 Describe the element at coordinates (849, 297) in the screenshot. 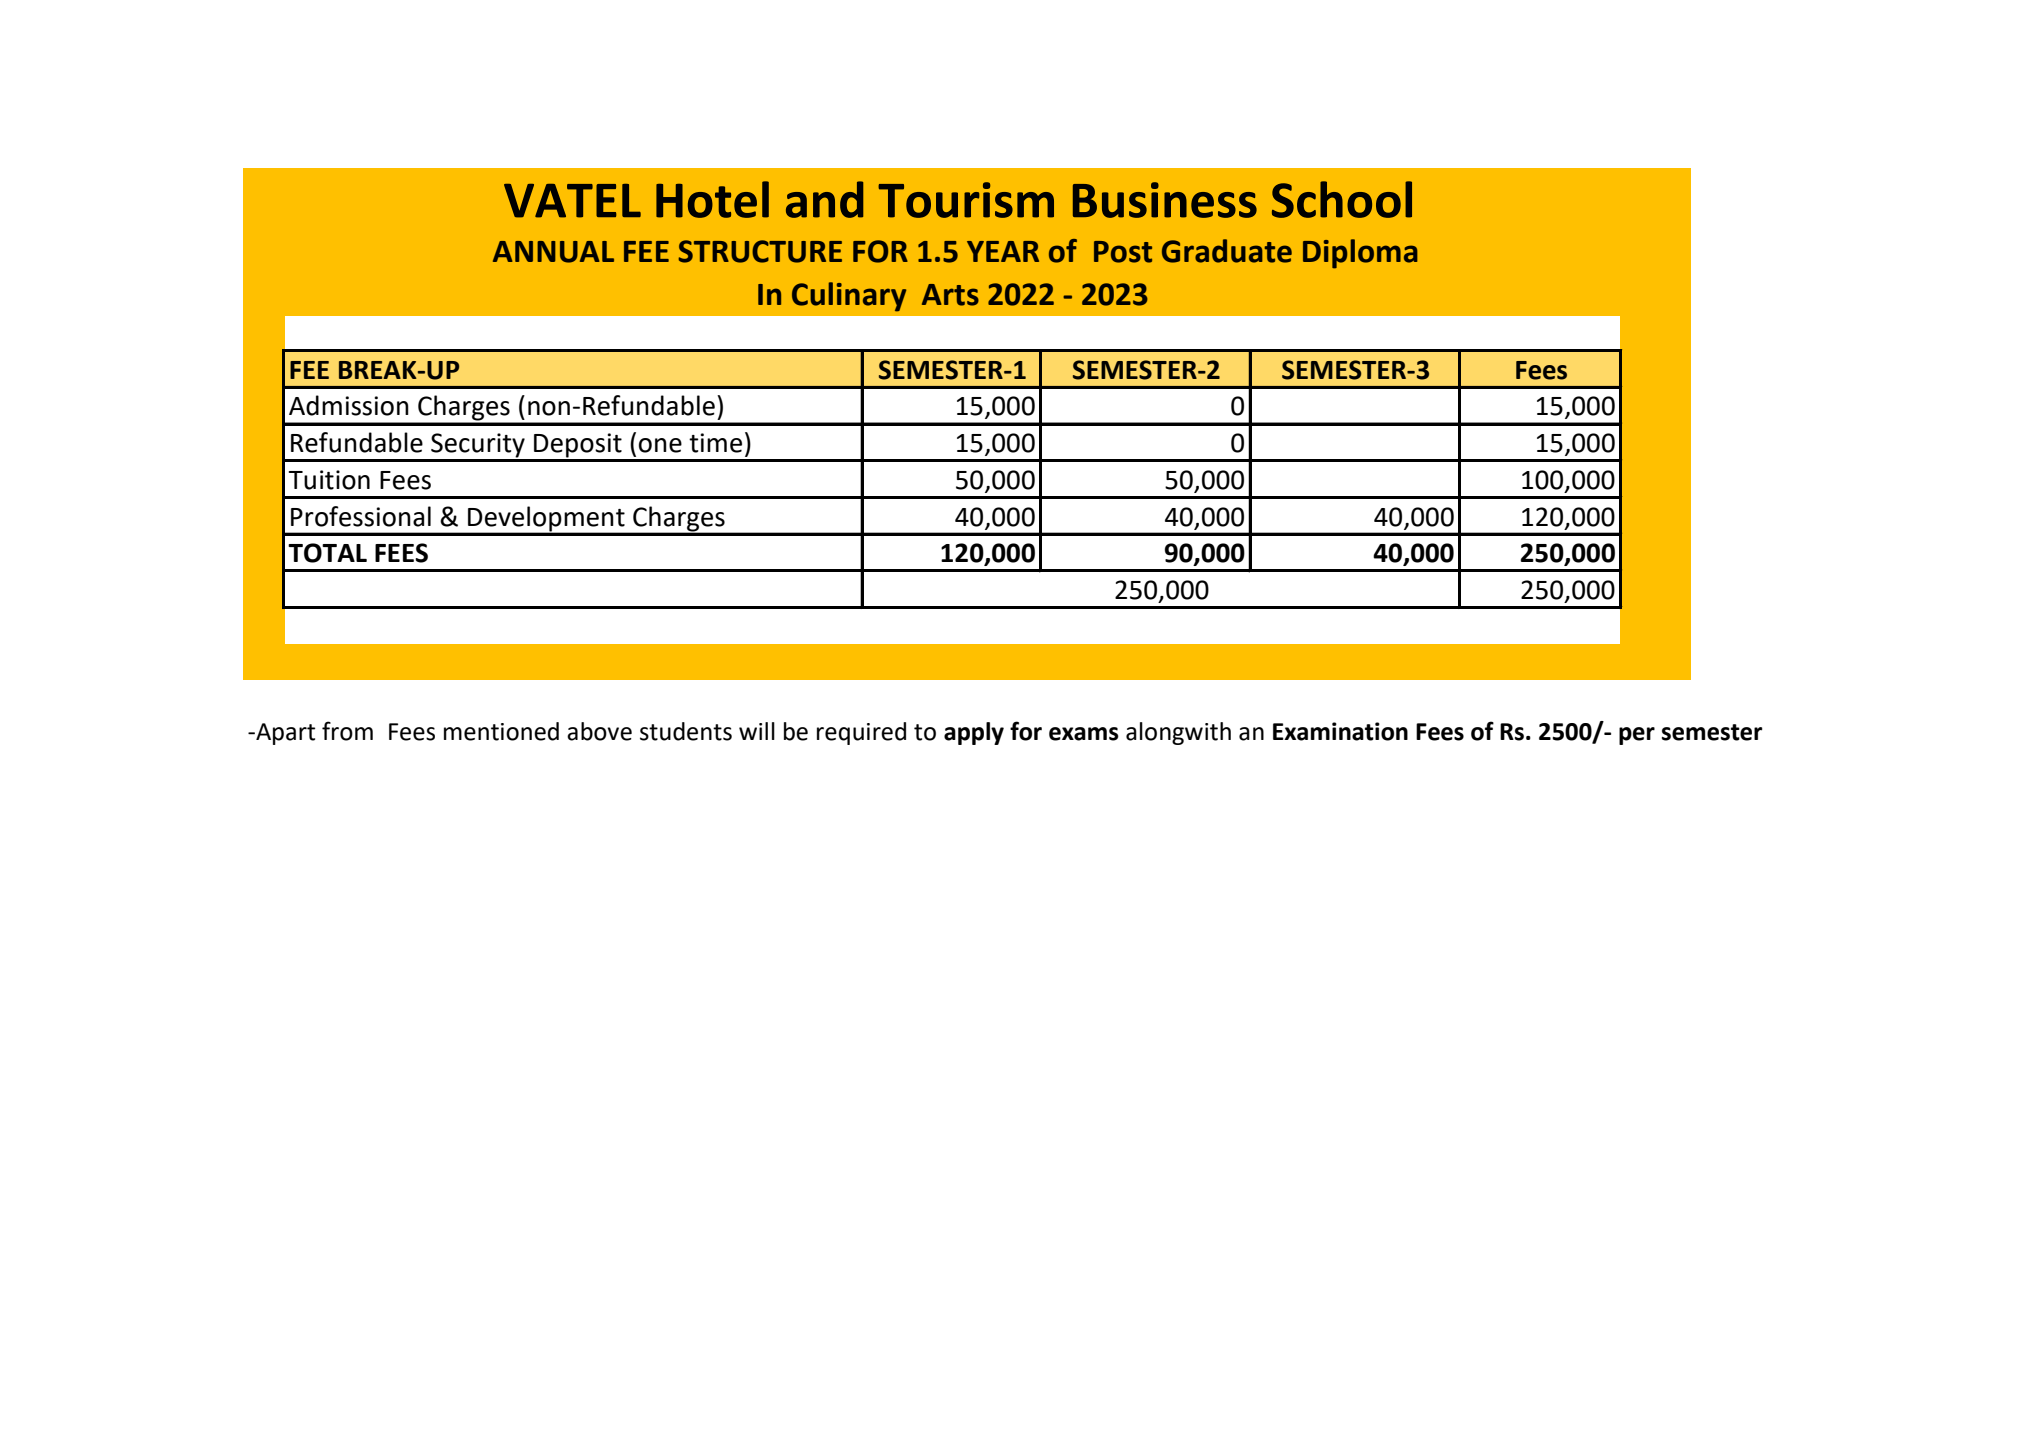

I see `Culinary` at that location.
